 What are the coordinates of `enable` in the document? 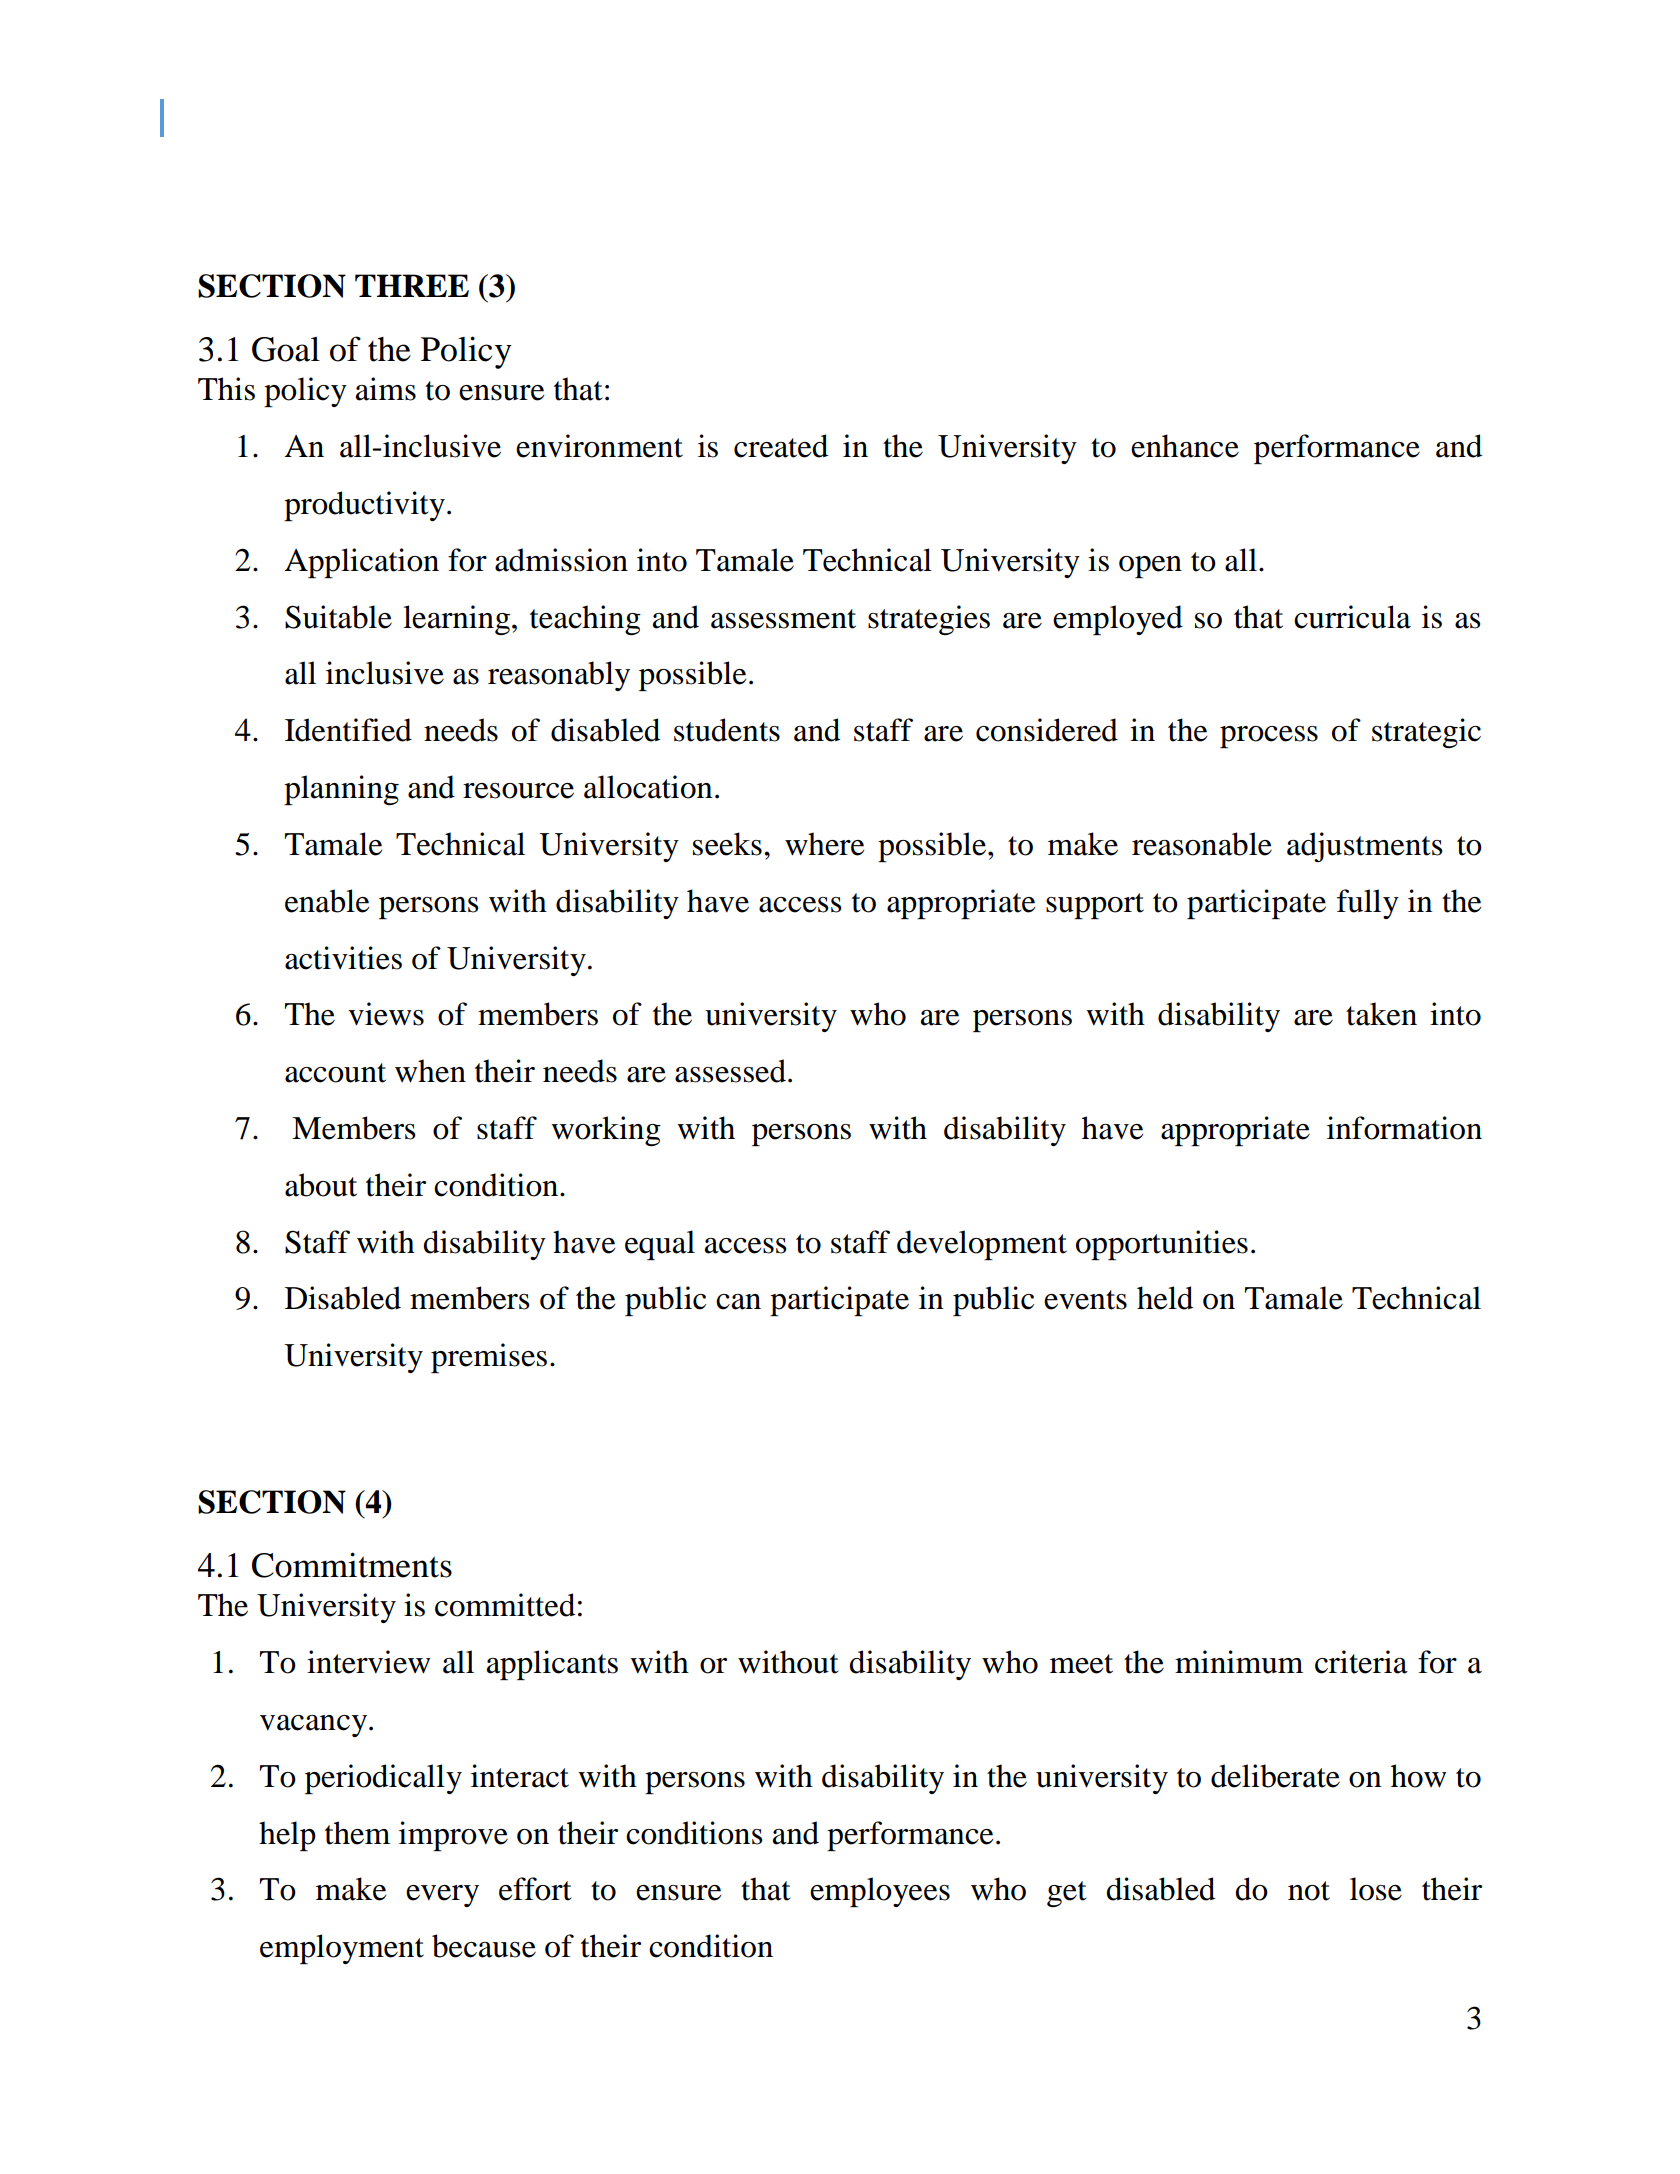 It's located at (327, 901).
